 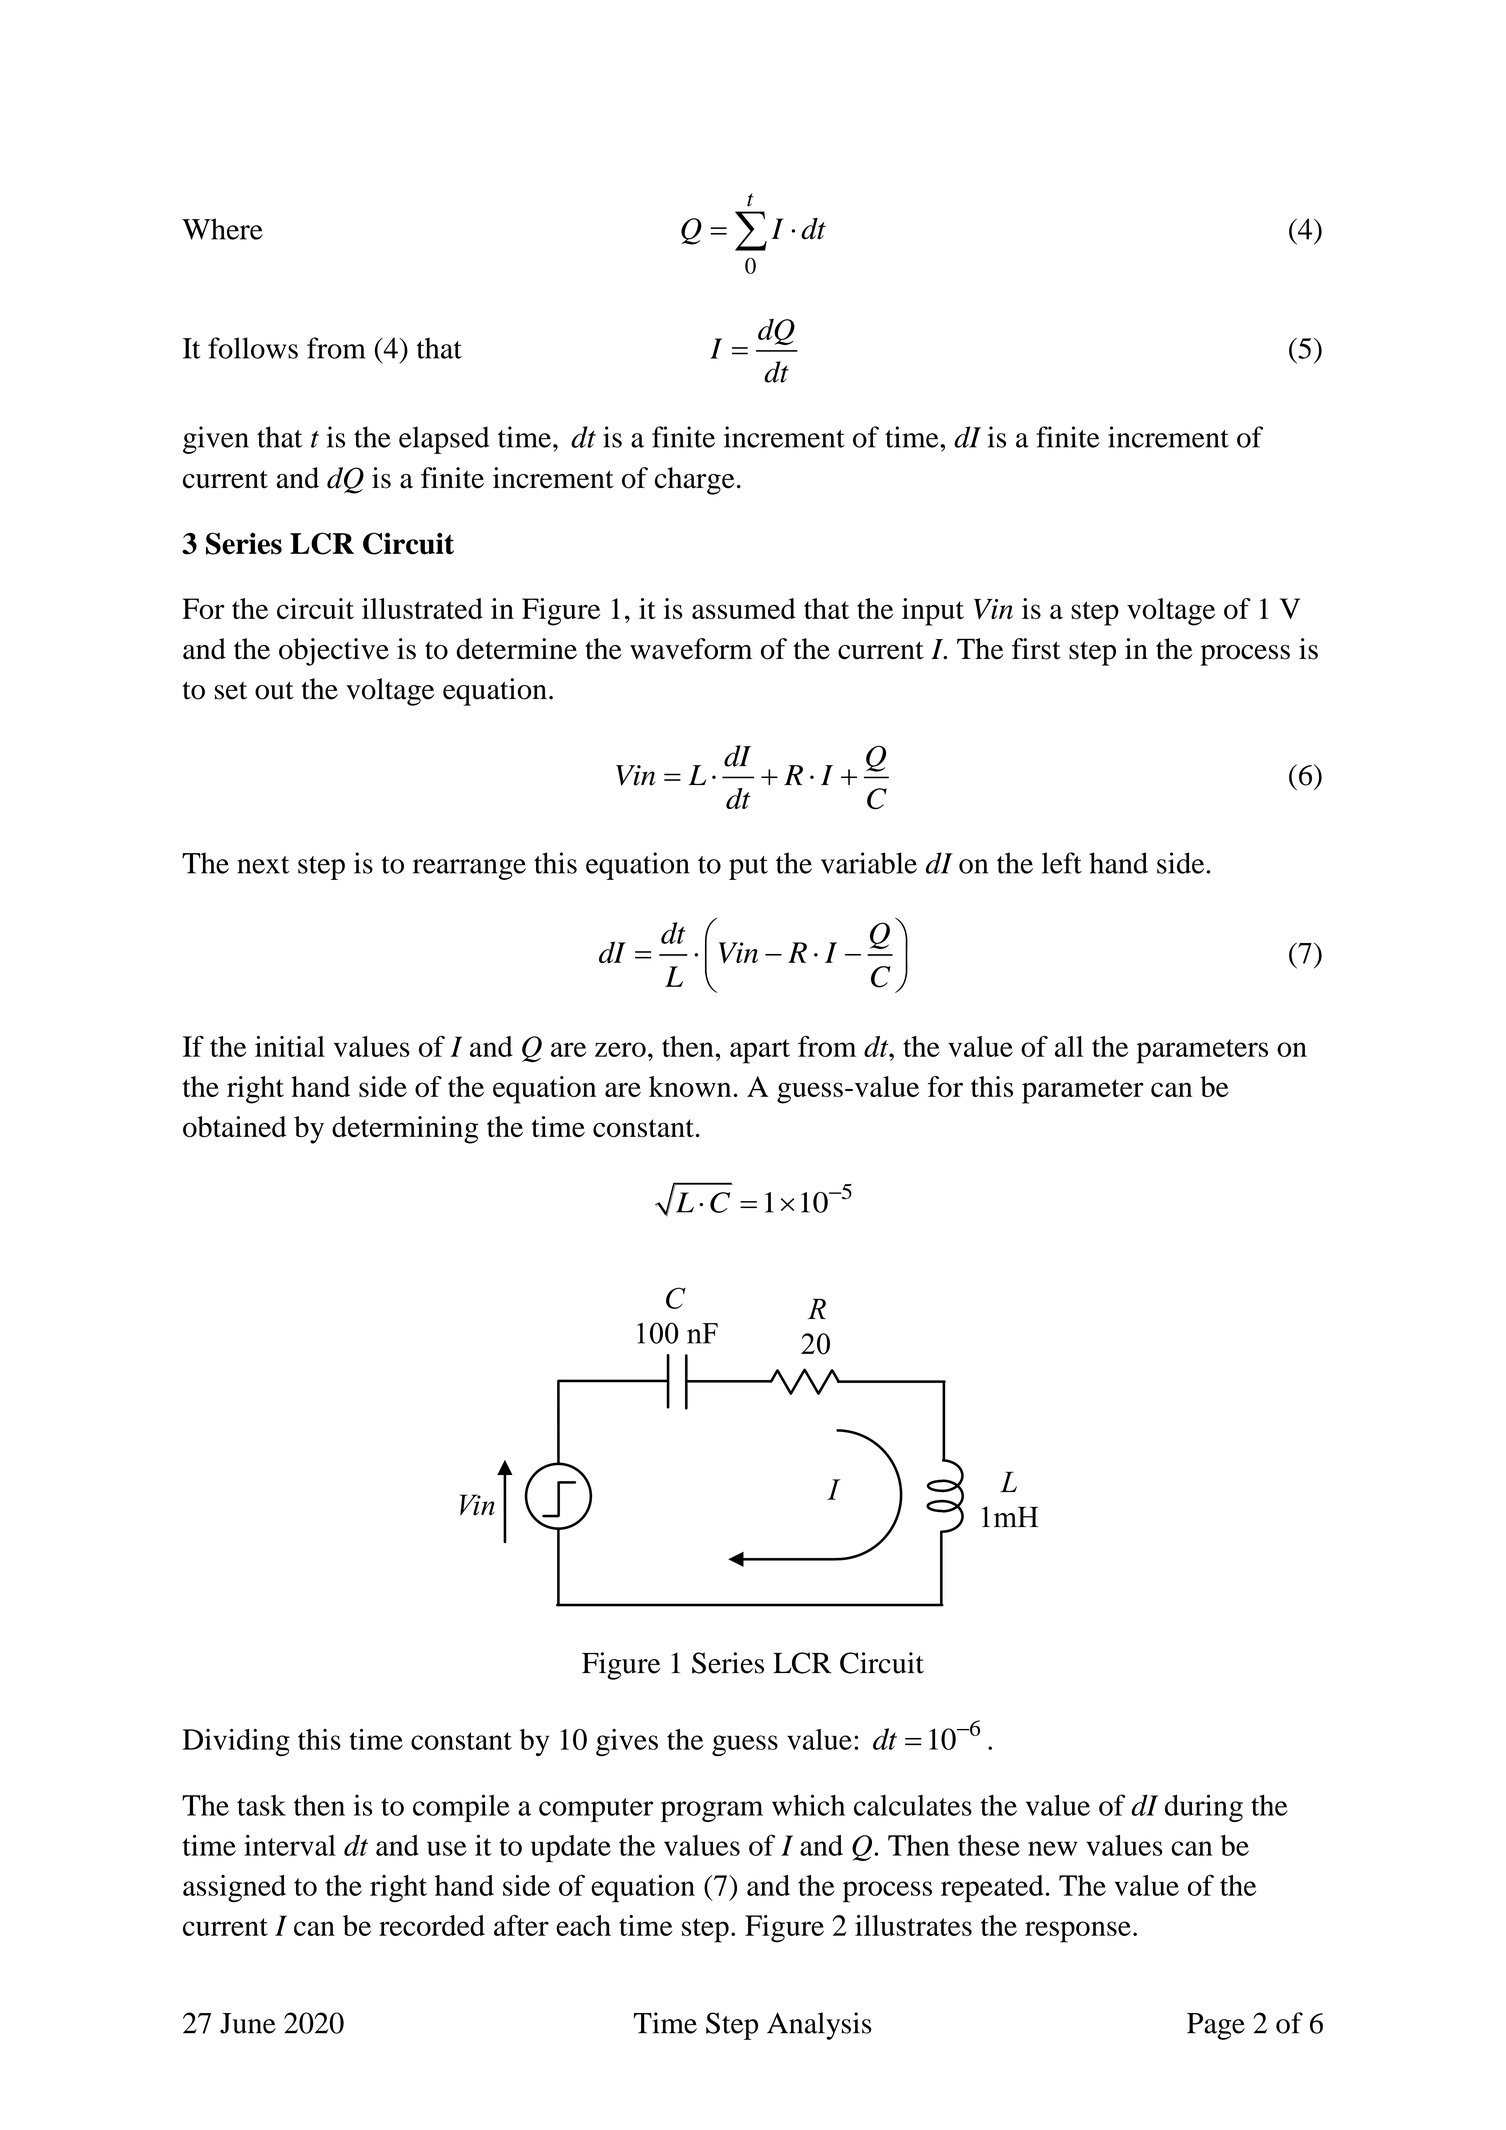 What do you see at coordinates (253, 348) in the image?
I see `follows` at bounding box center [253, 348].
